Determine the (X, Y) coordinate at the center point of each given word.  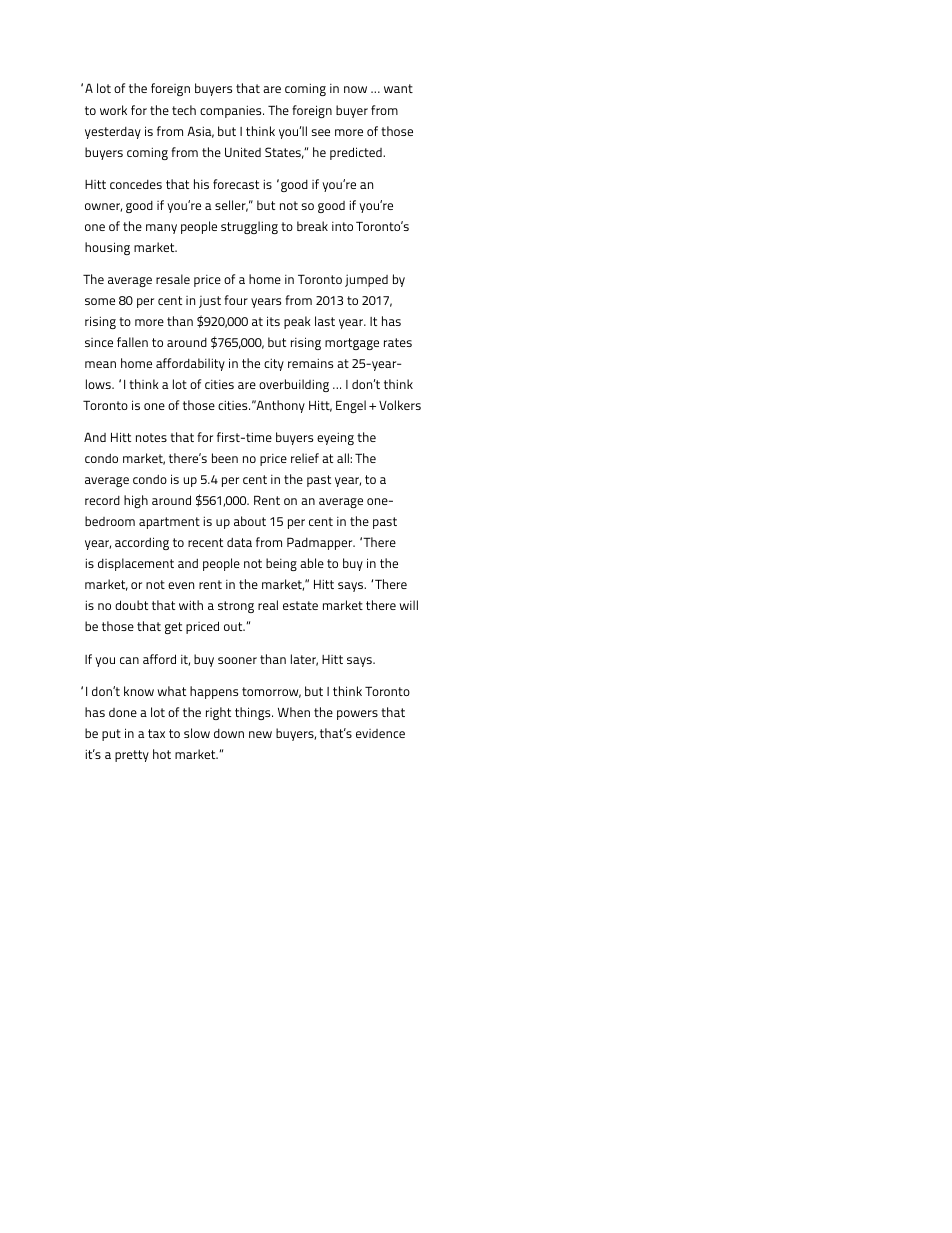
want (398, 88)
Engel (351, 406)
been (225, 458)
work (113, 110)
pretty (132, 756)
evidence (380, 733)
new (260, 734)
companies (232, 111)
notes (151, 437)
